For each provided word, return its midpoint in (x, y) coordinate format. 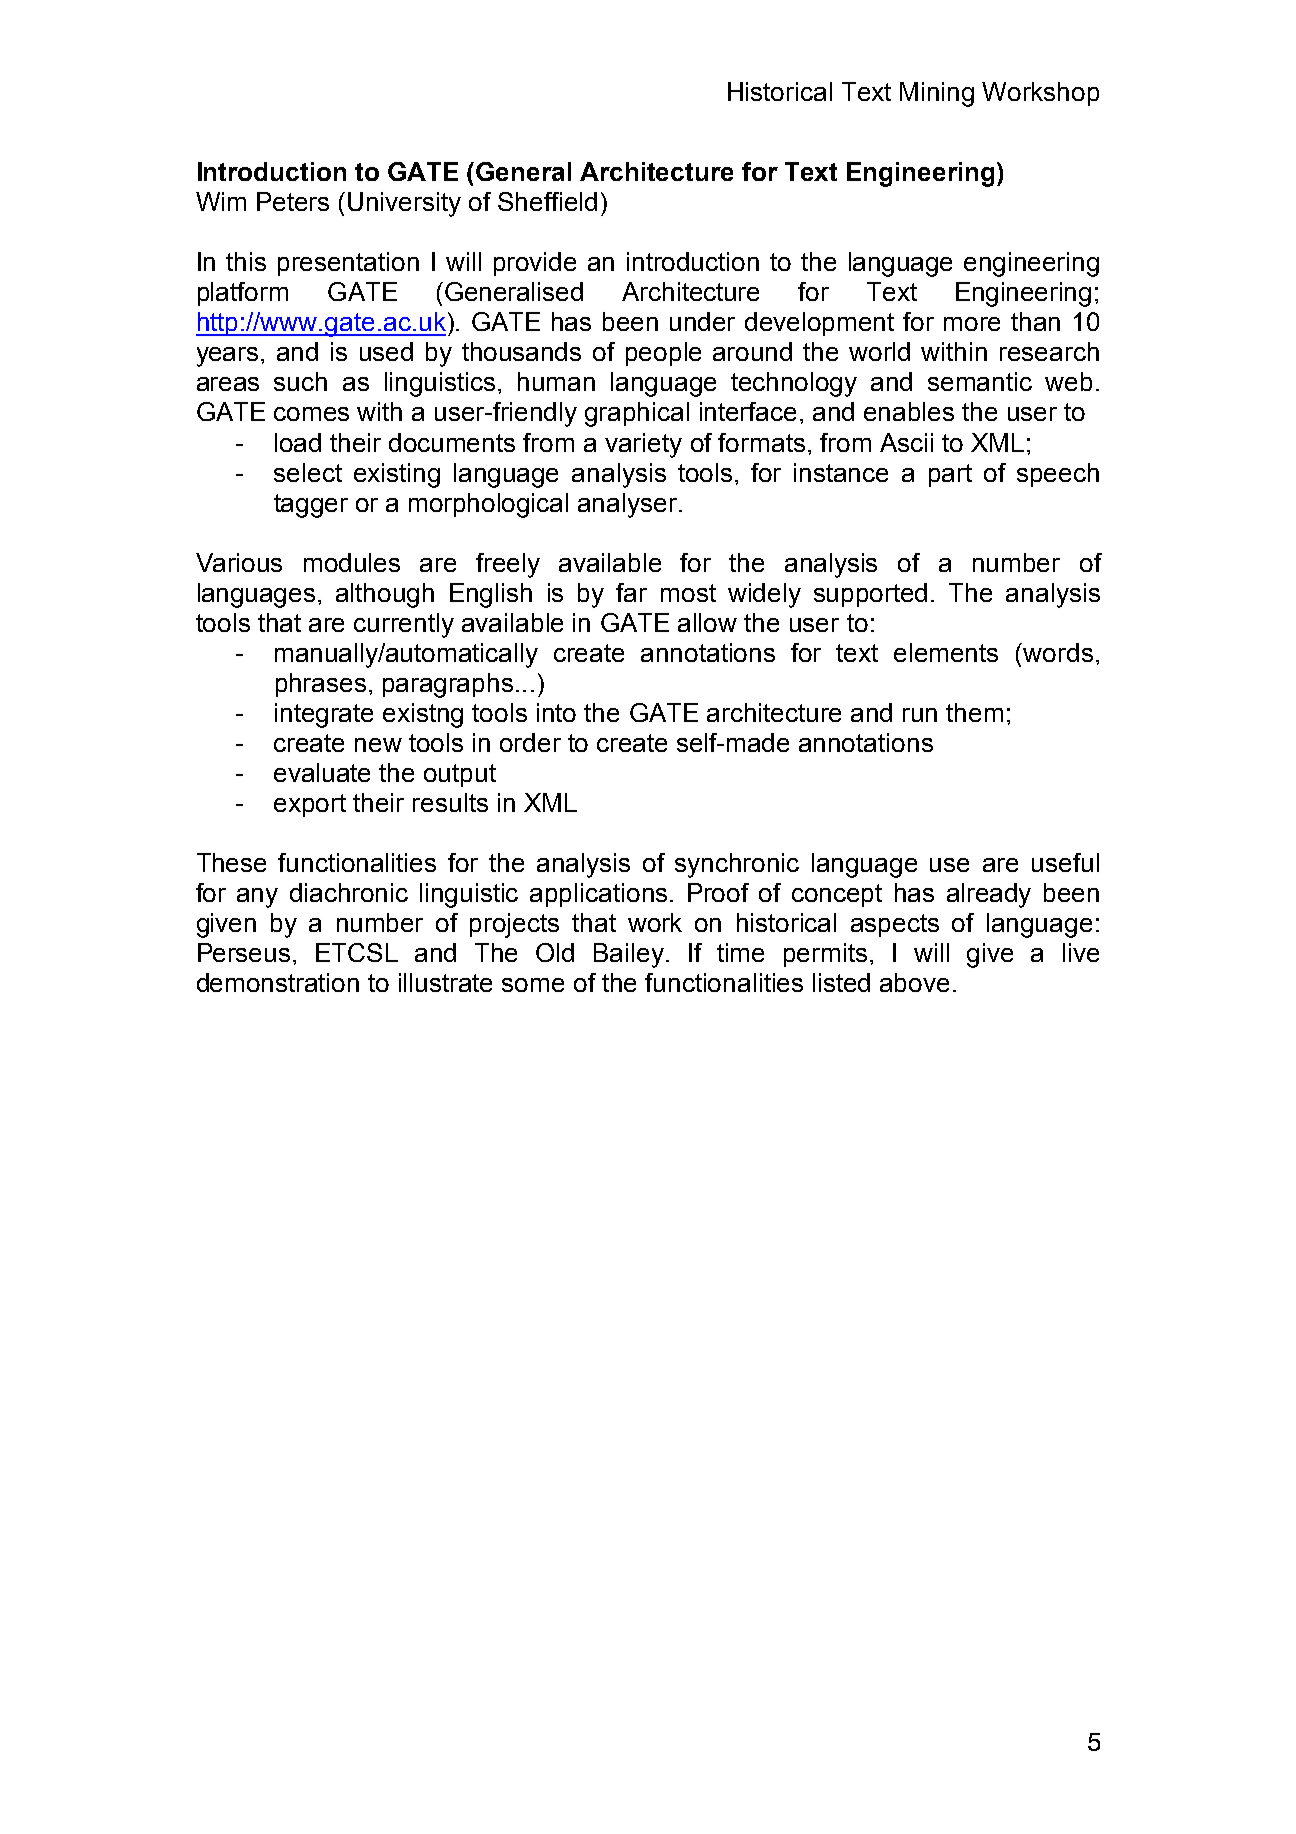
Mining (937, 94)
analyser (629, 505)
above (914, 982)
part (950, 475)
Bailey (629, 955)
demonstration (278, 982)
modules (352, 562)
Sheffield (547, 201)
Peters (293, 201)
